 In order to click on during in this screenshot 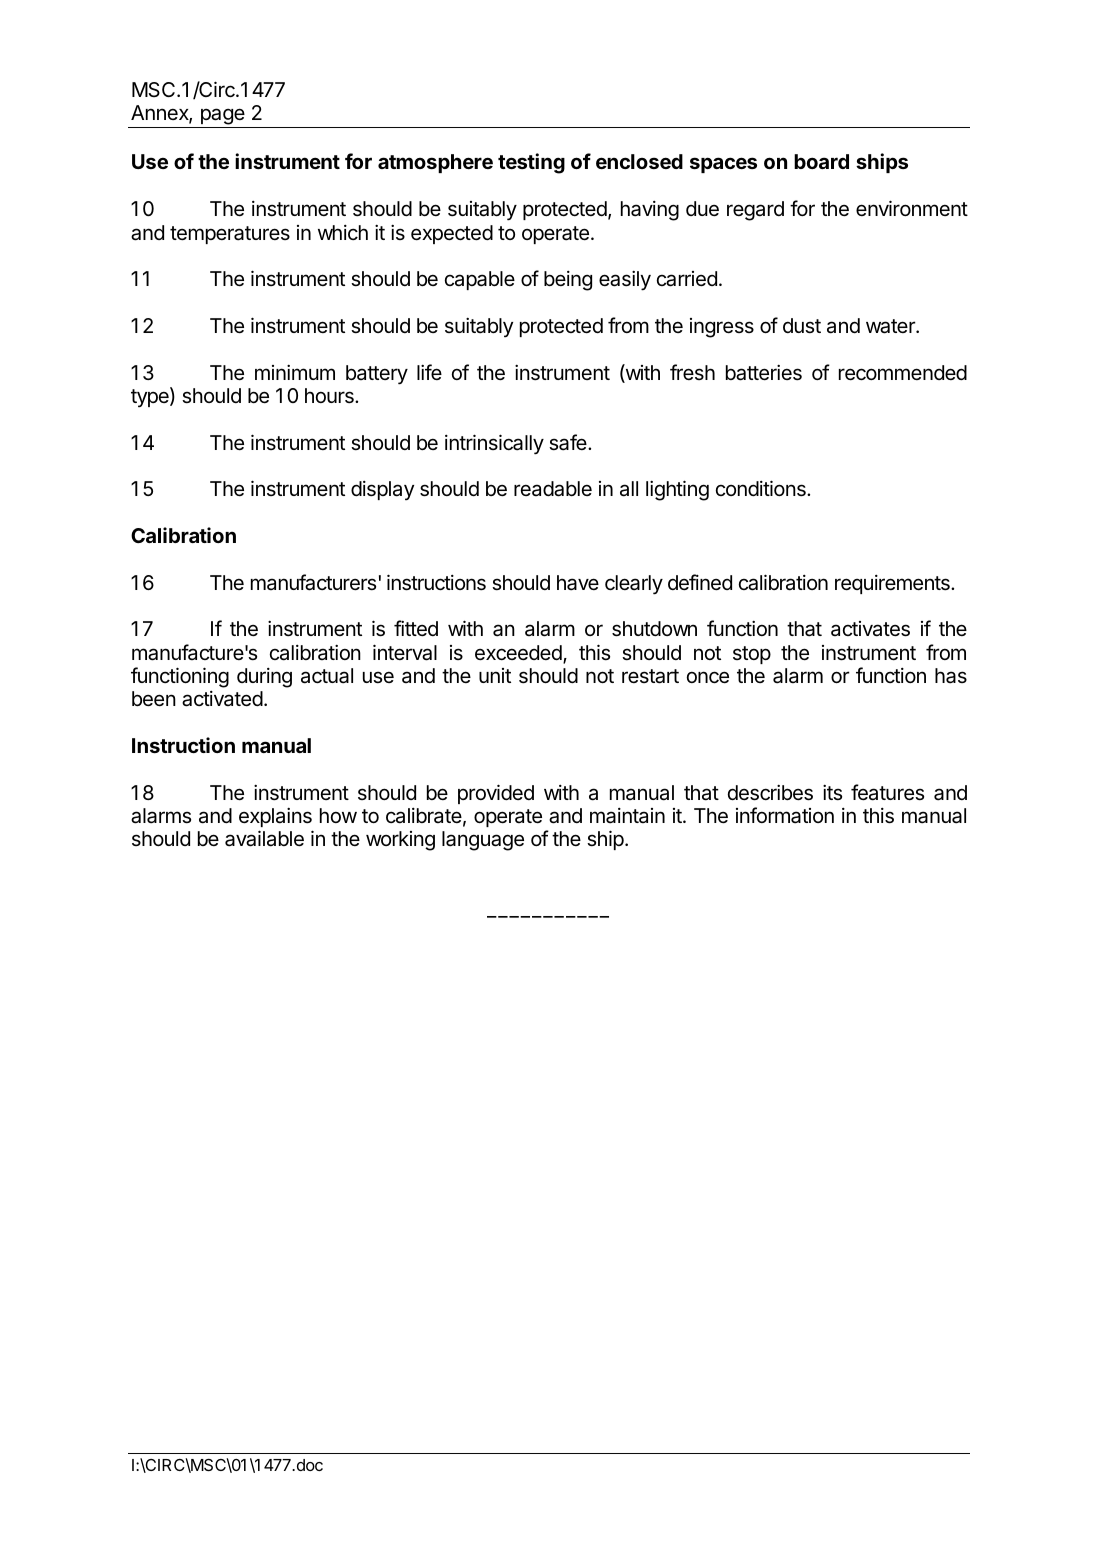, I will do `click(264, 678)`.
